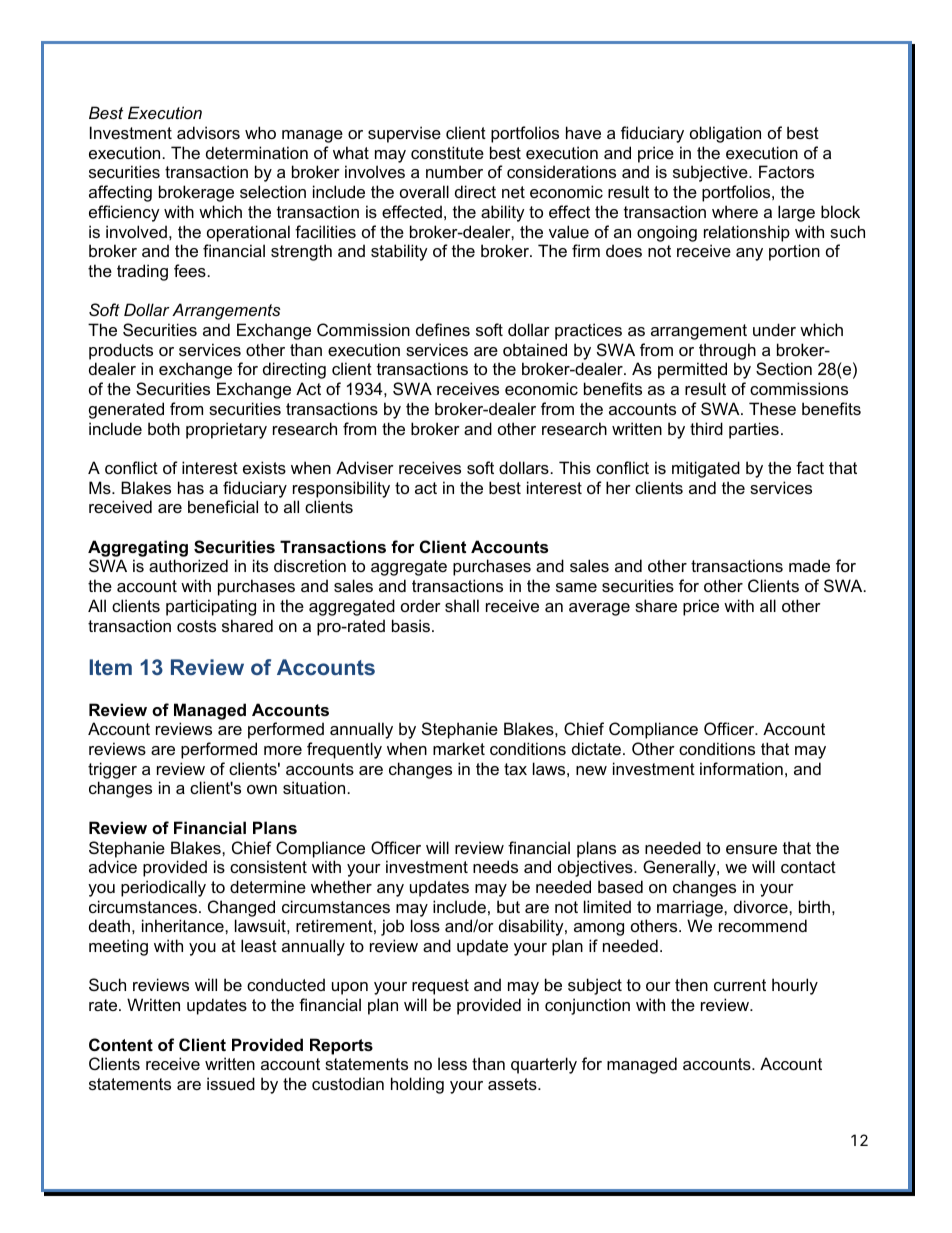 Image resolution: width=952 pixels, height=1233 pixels. What do you see at coordinates (462, 605) in the screenshot?
I see `shall` at bounding box center [462, 605].
